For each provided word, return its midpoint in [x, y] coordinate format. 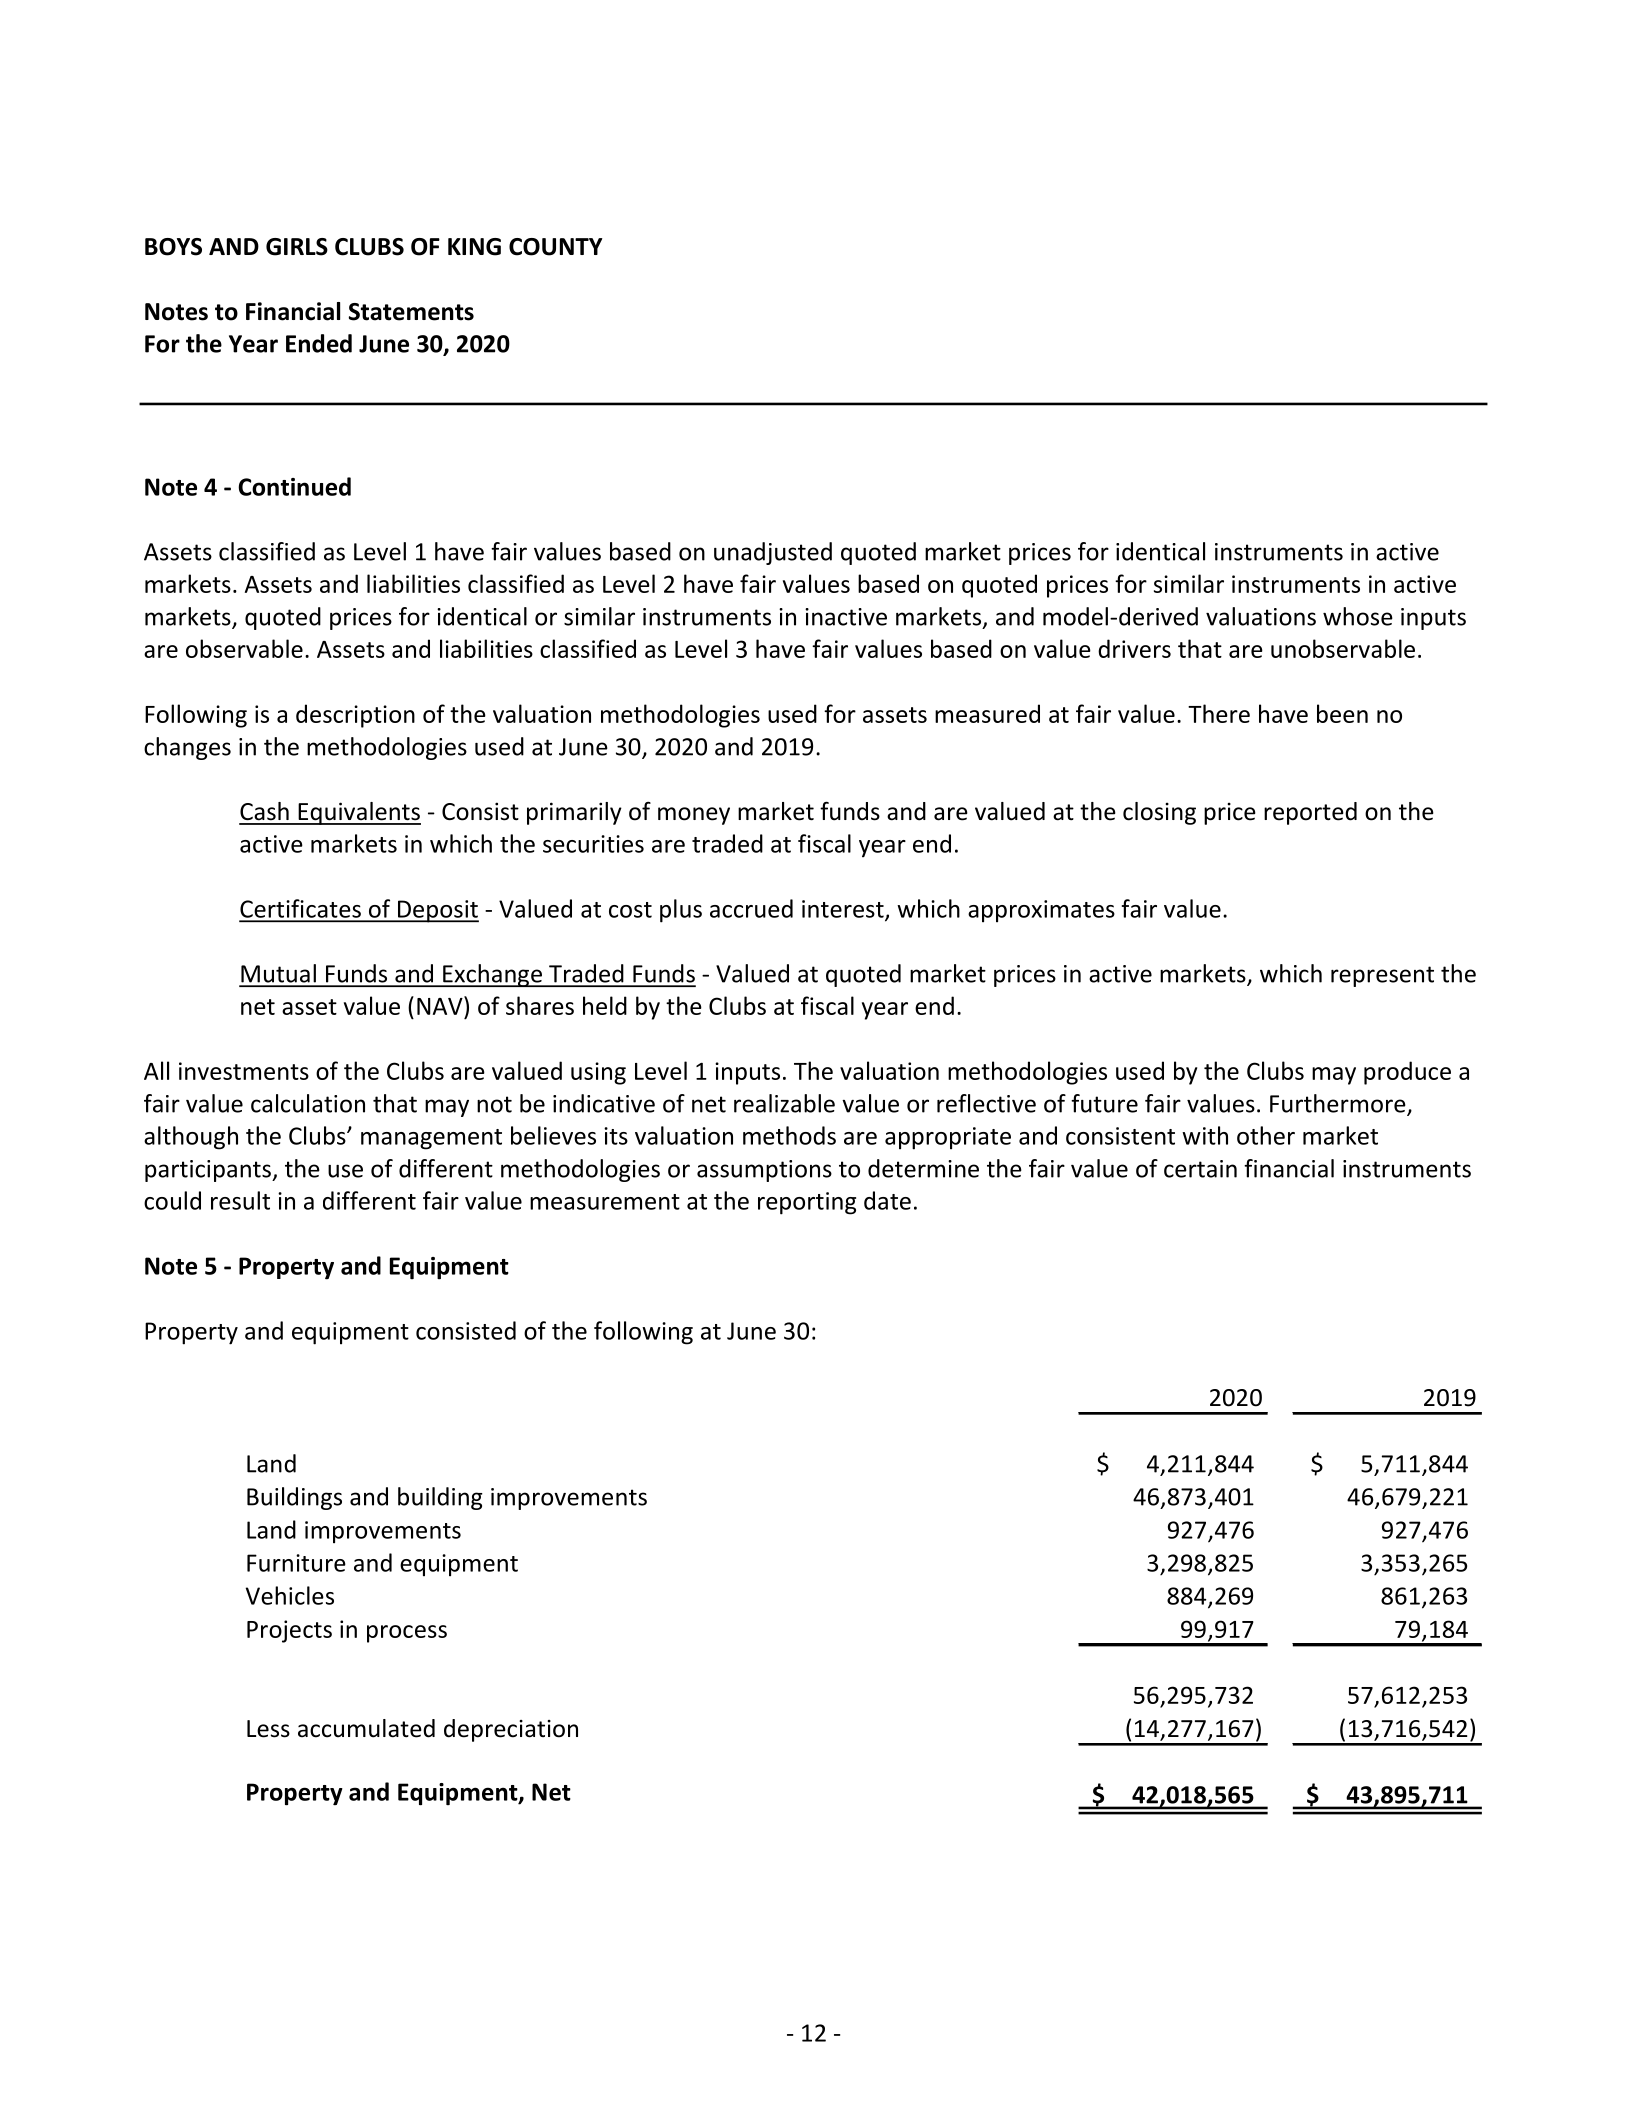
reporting [807, 1203]
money [694, 816]
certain [1200, 1169]
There [1219, 713]
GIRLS [297, 247]
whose [1358, 616]
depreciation [511, 1730]
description [355, 716]
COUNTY [555, 247]
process [407, 1634]
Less [268, 1729]
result [240, 1200]
